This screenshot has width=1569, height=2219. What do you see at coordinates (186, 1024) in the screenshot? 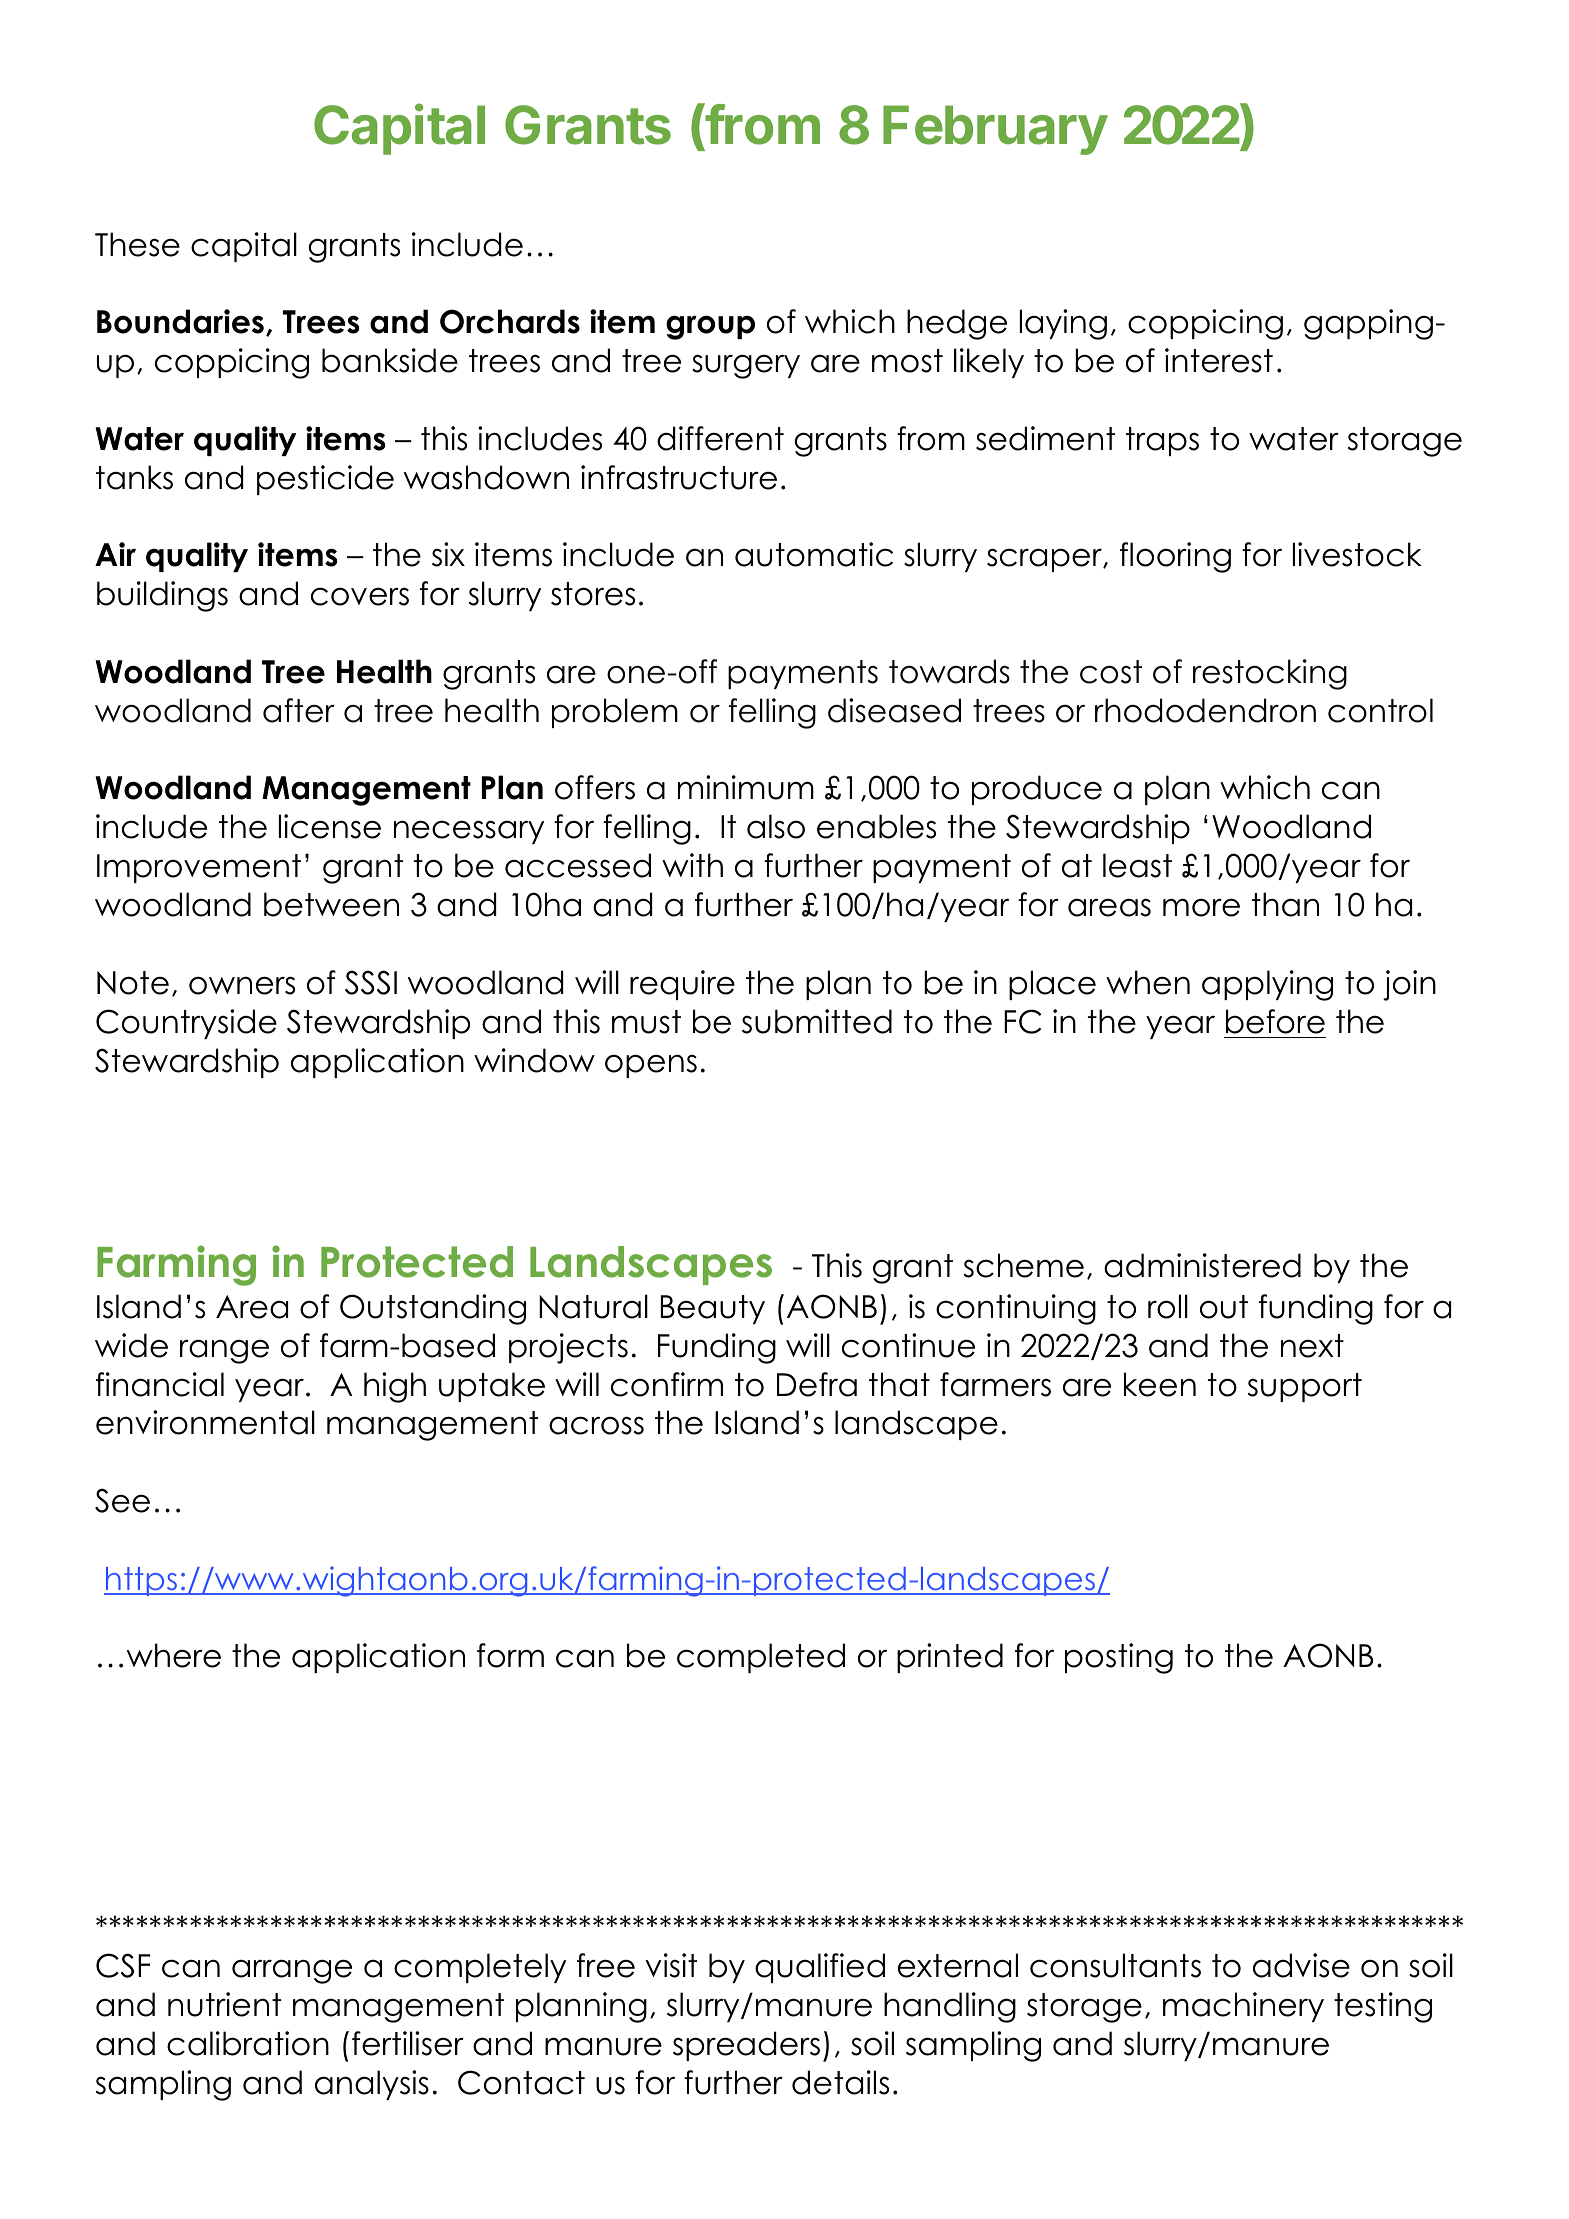
I see `Countryside` at bounding box center [186, 1024].
